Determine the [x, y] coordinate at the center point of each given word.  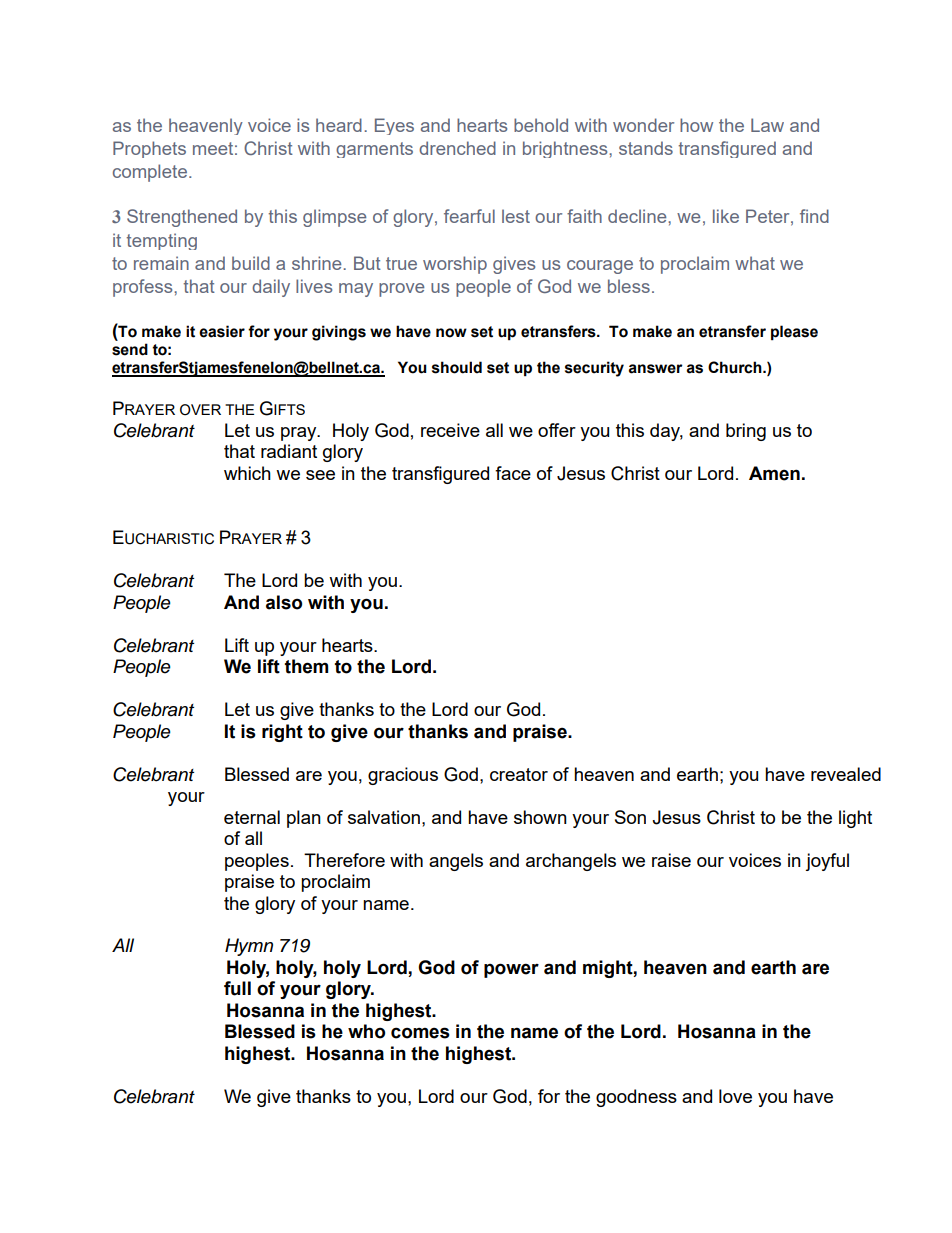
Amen [774, 473]
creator [519, 774]
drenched [457, 148]
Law [767, 125]
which [247, 473]
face [513, 473]
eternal [252, 817]
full [237, 988]
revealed [846, 774]
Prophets [149, 149]
